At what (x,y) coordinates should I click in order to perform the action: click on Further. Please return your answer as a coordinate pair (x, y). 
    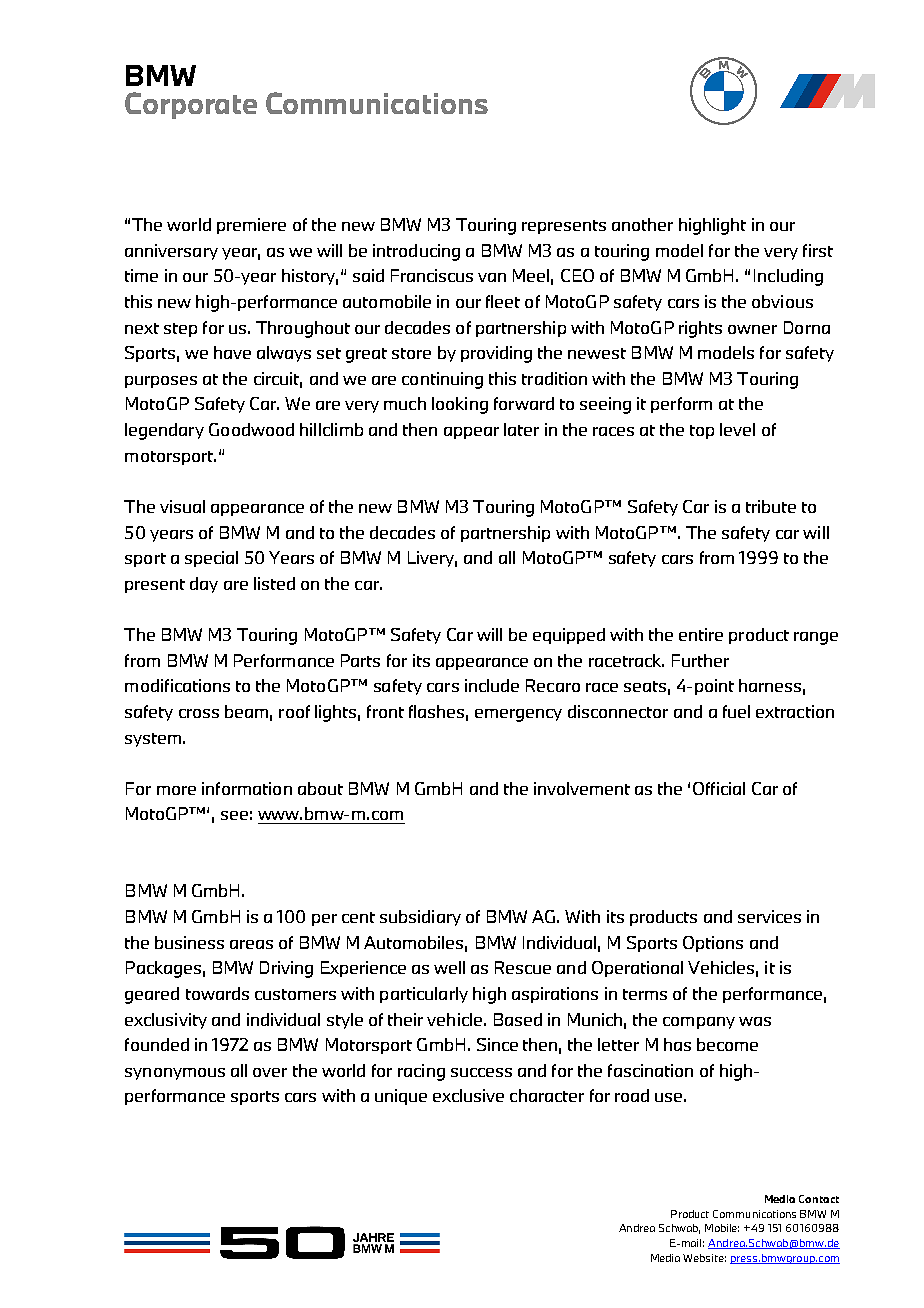
    Looking at the image, I should click on (700, 660).
